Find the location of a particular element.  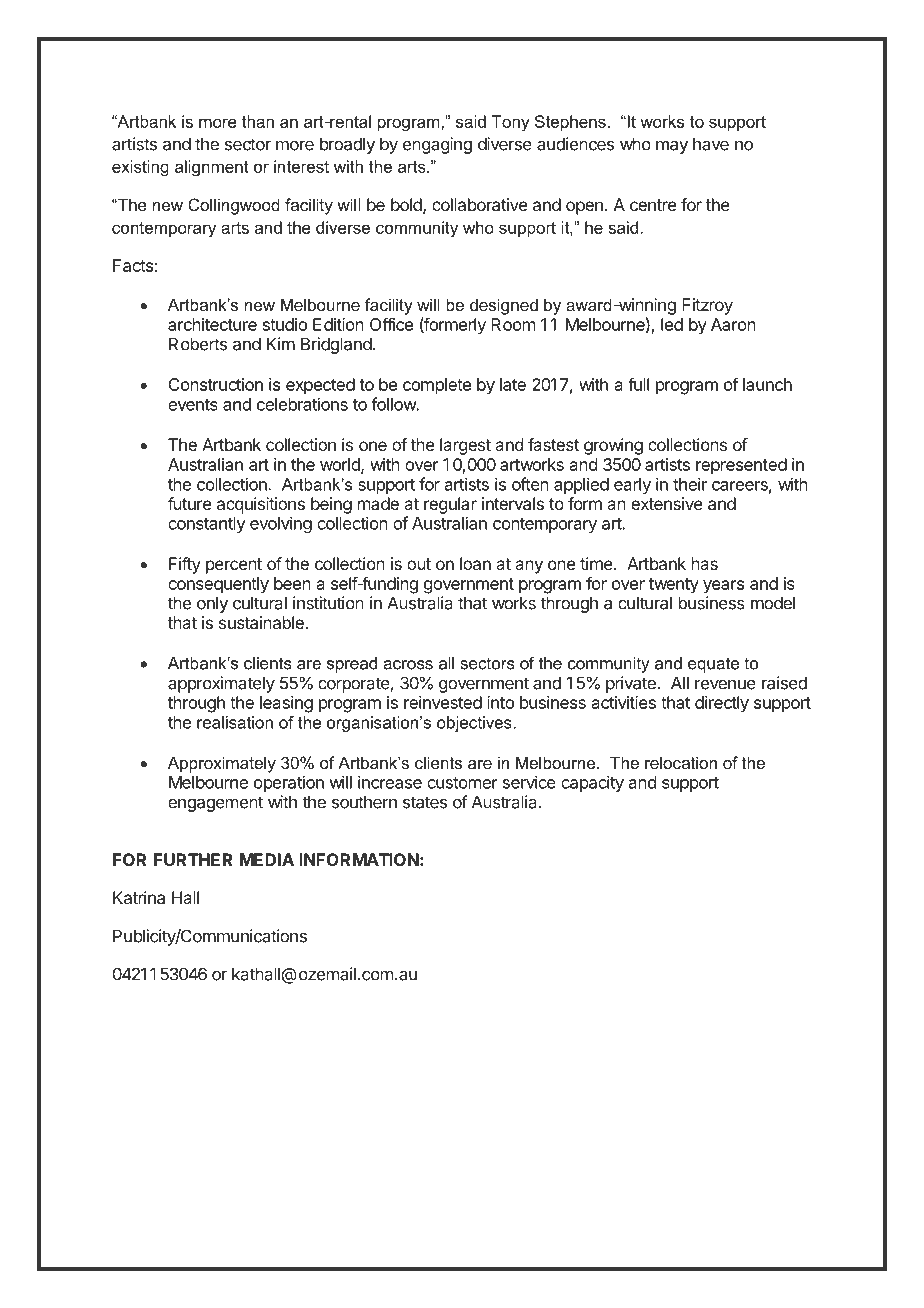

regular is located at coordinates (450, 505).
